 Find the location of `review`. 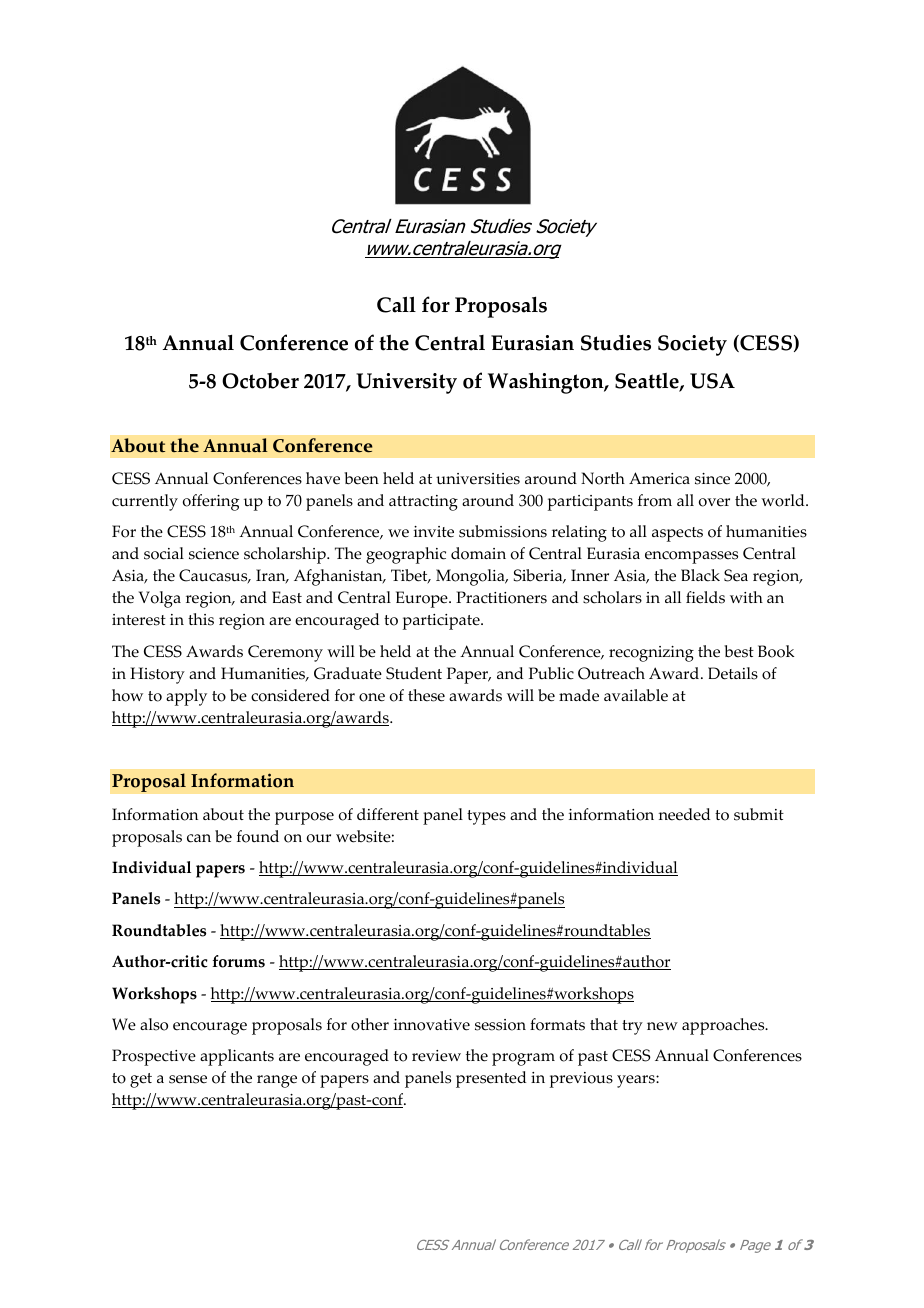

review is located at coordinates (436, 1056).
